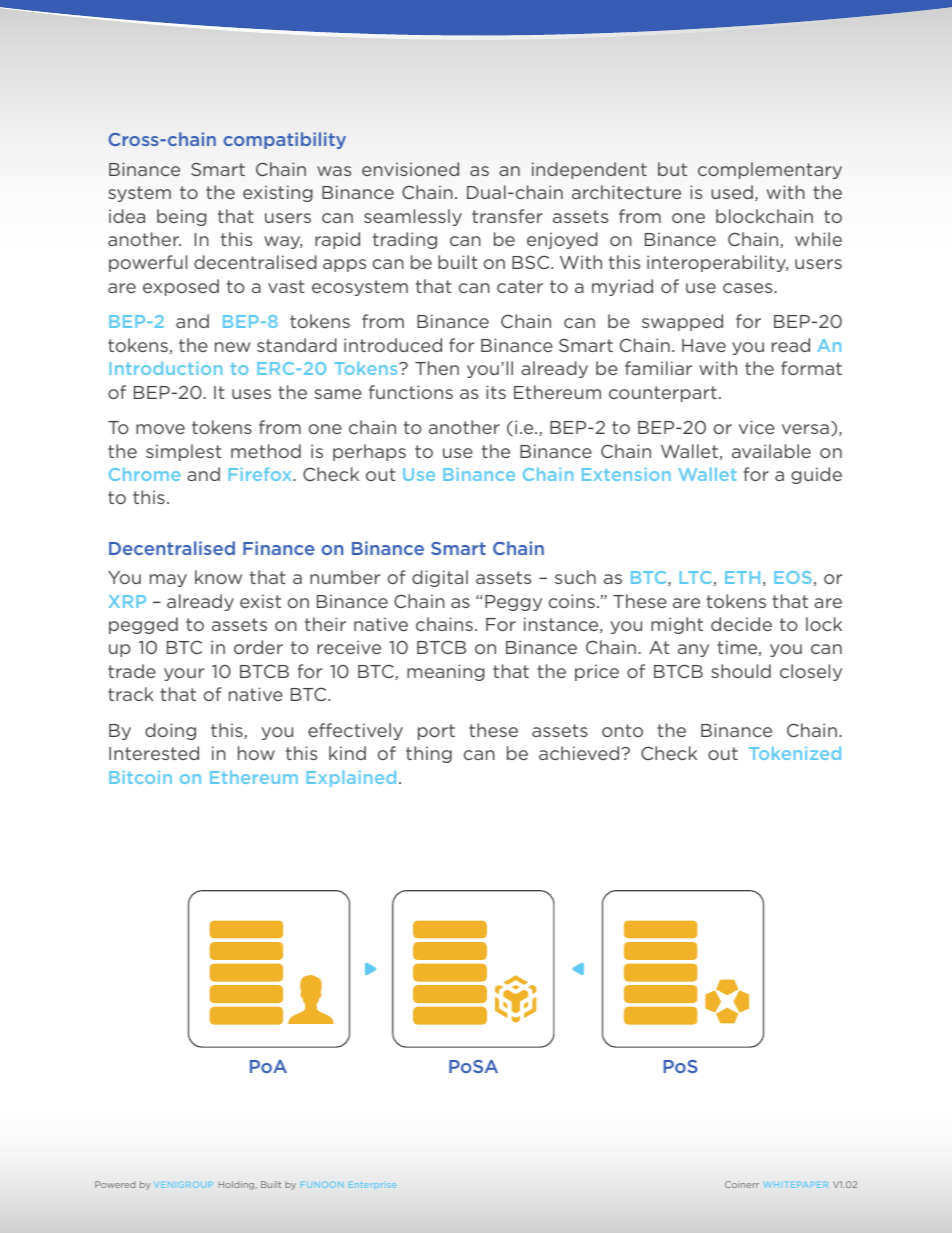  I want to click on envisioned, so click(410, 169).
